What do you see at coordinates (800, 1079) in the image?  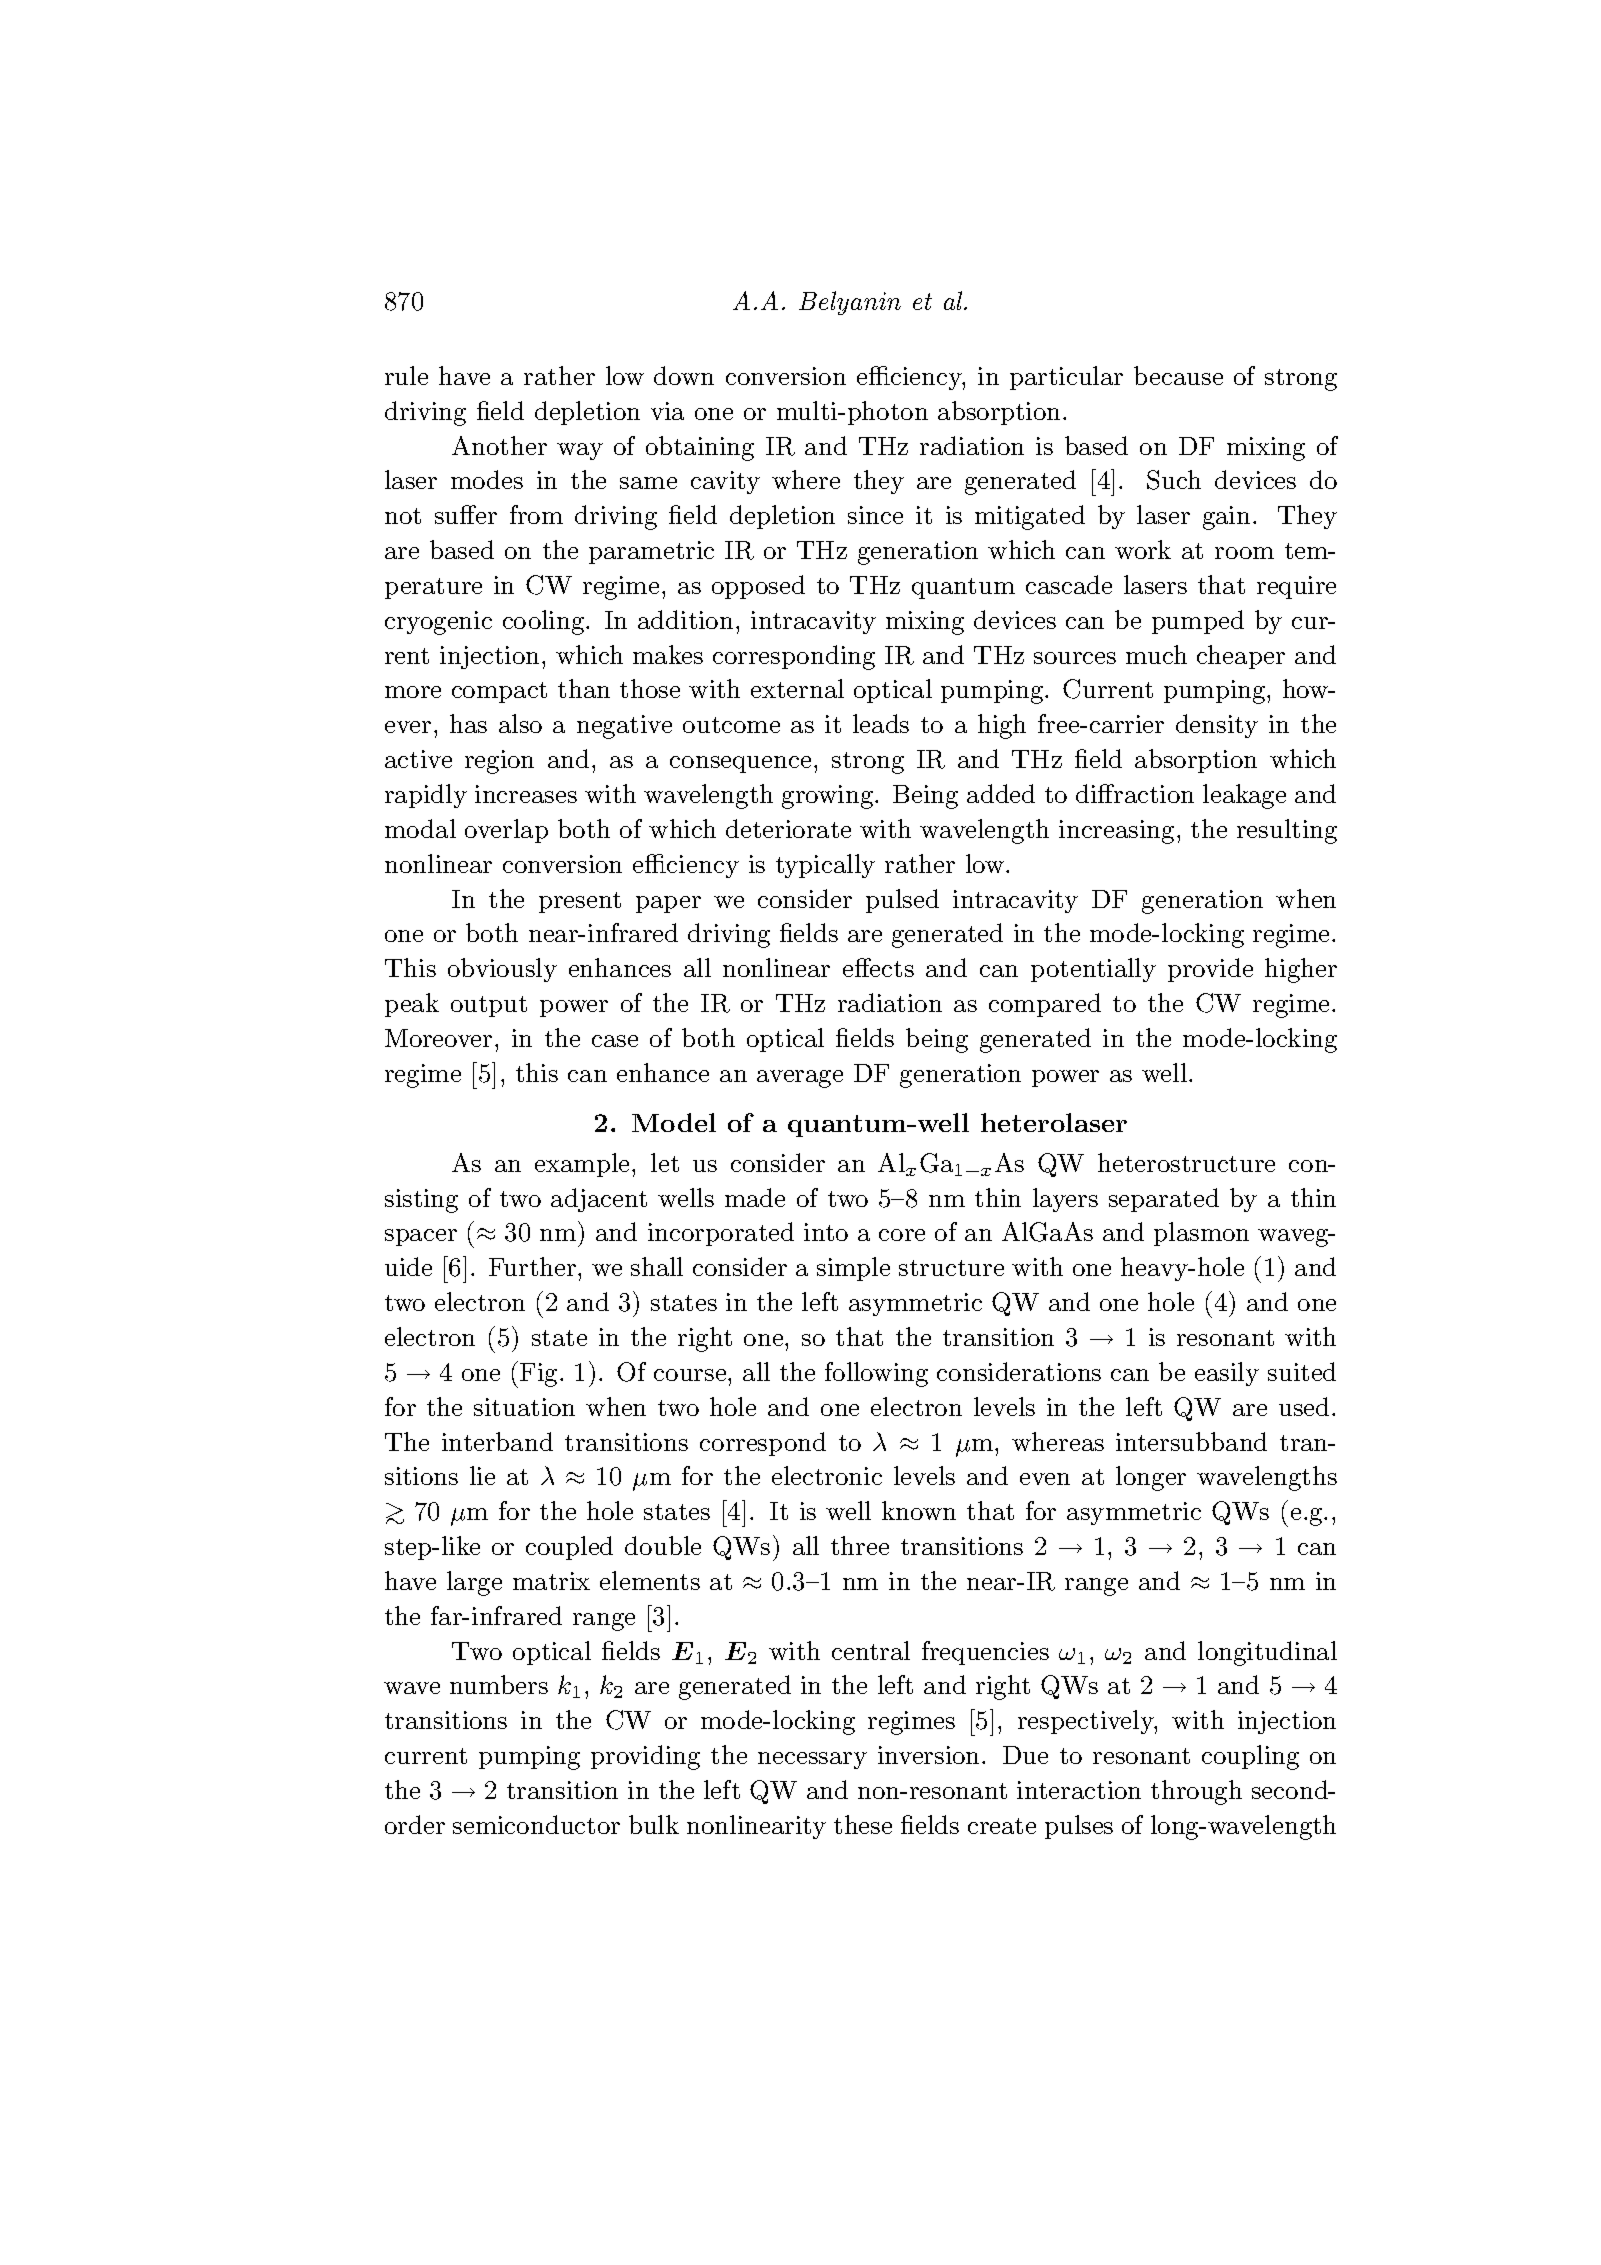 I see `average` at bounding box center [800, 1079].
